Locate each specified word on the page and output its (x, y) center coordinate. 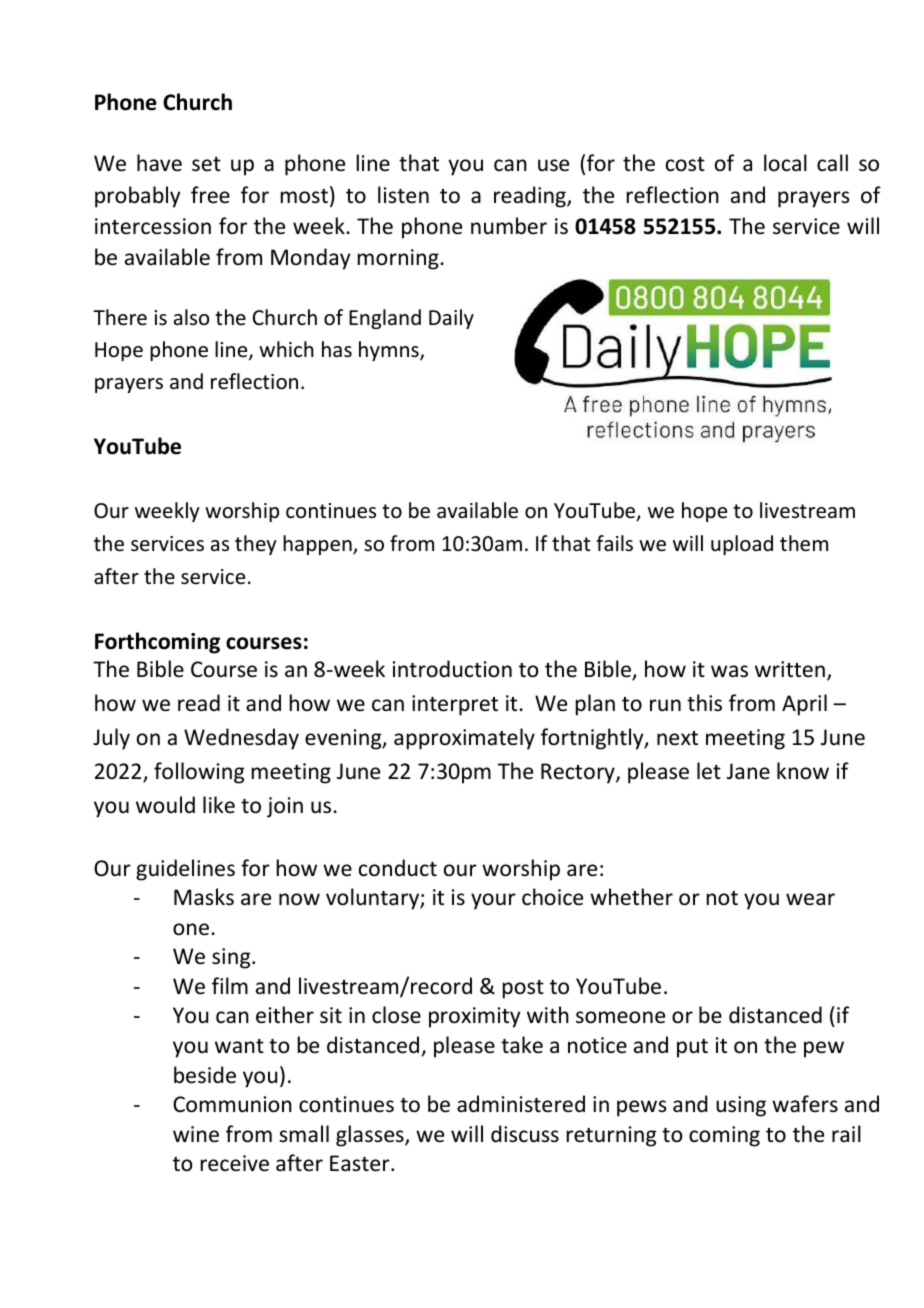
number (509, 226)
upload (742, 545)
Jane (748, 771)
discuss (525, 1134)
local (785, 163)
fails (614, 543)
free (210, 195)
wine (196, 1134)
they (256, 545)
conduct (398, 868)
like (219, 805)
